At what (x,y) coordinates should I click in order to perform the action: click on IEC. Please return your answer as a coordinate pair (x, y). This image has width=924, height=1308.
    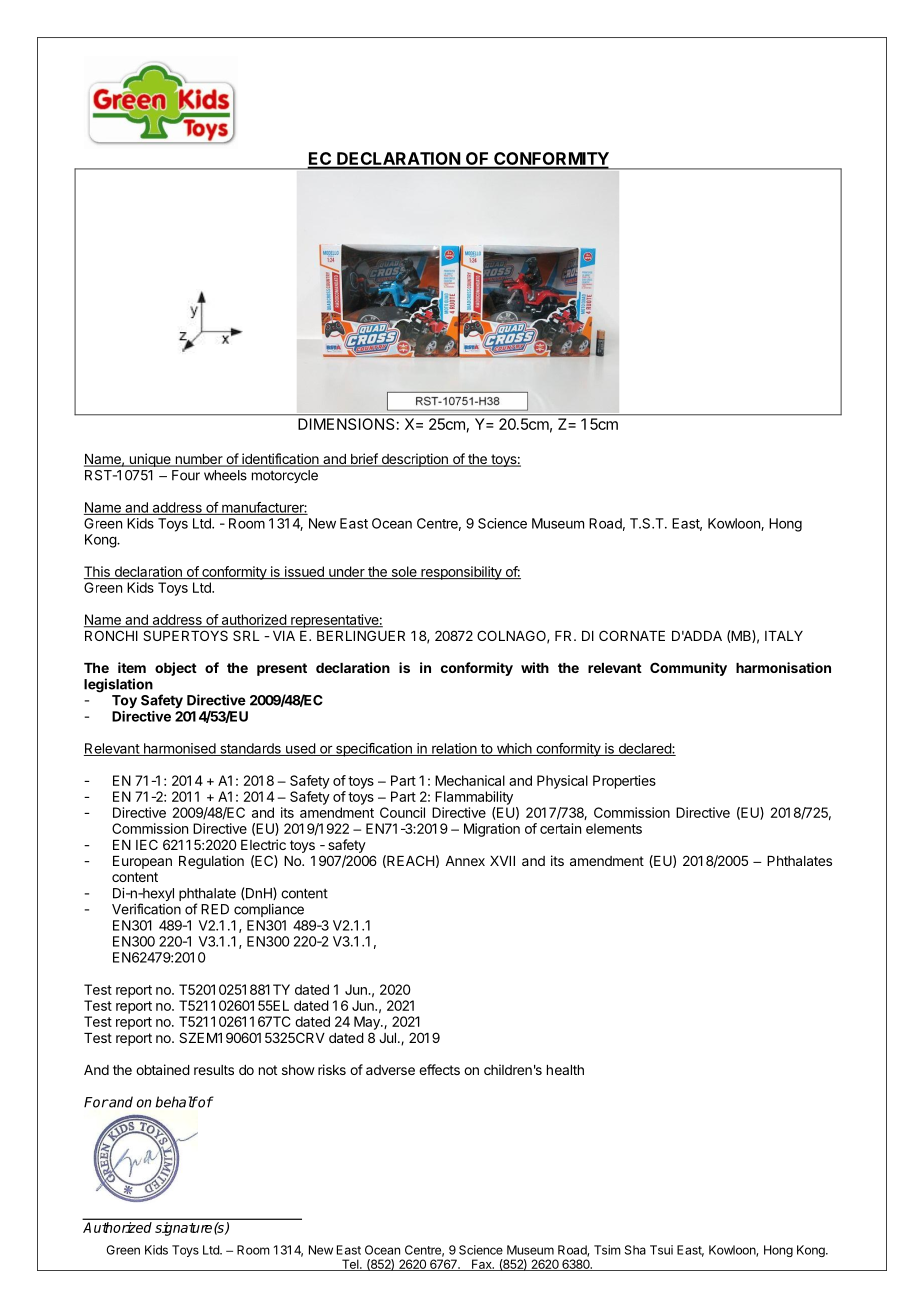
    Looking at the image, I should click on (147, 844).
